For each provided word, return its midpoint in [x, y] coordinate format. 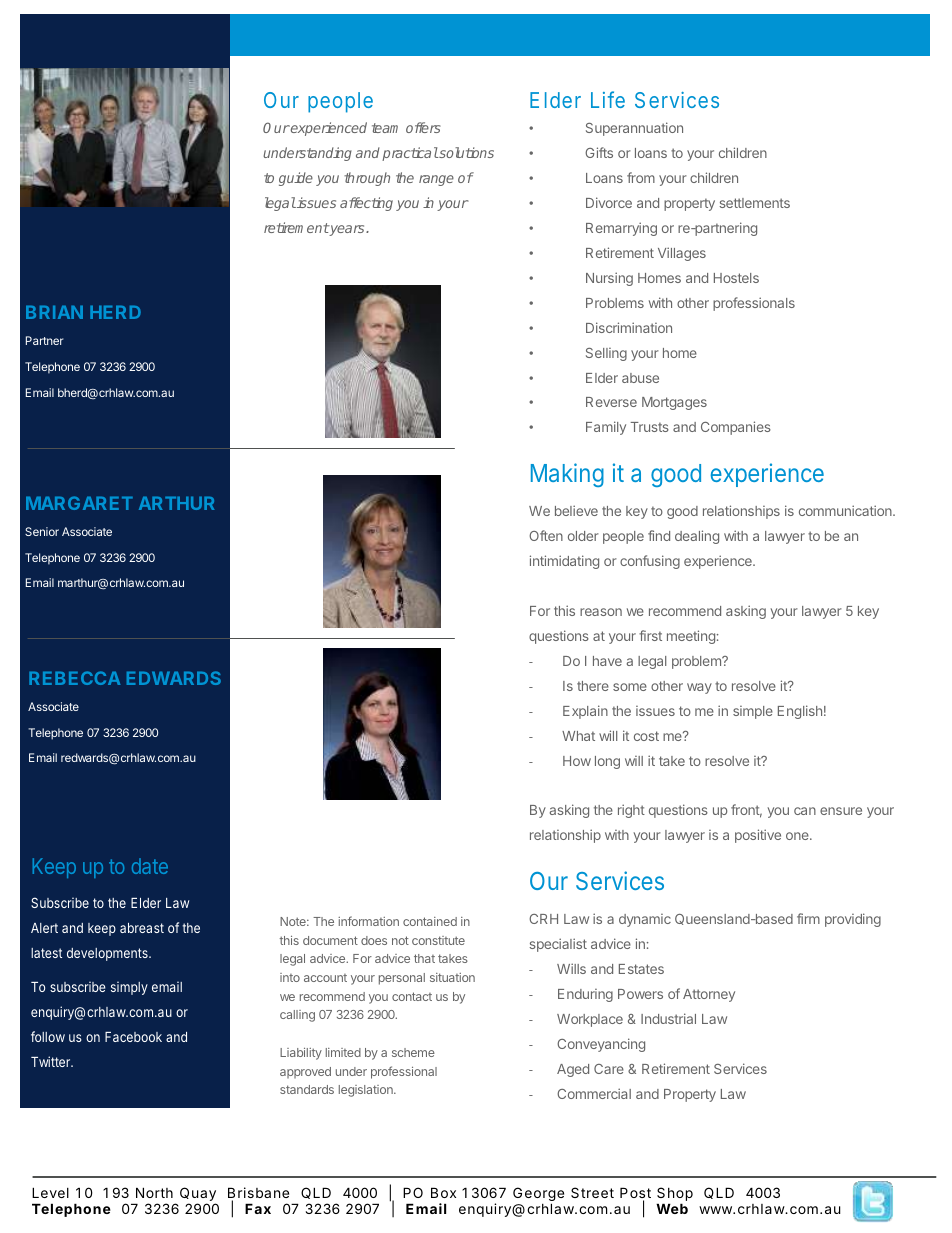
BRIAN [54, 312]
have [607, 661]
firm [808, 918]
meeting [691, 637]
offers [423, 127]
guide [296, 179]
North [154, 1192]
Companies [736, 428]
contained [430, 921]
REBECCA [74, 678]
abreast [142, 928]
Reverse [611, 402]
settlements [754, 203]
